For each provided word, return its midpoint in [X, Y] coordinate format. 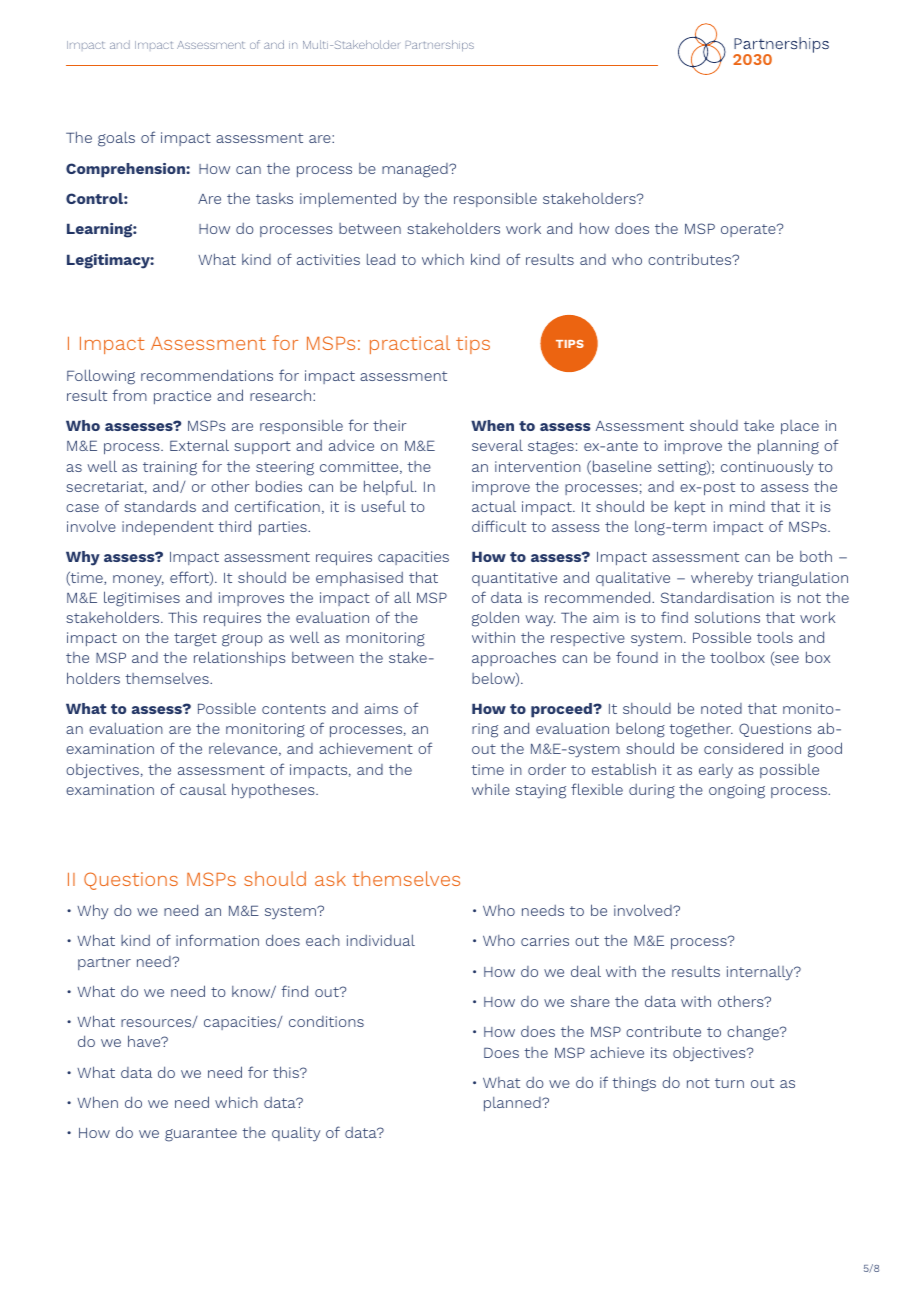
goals [116, 139]
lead [381, 259]
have [145, 1041]
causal [203, 789]
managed [416, 170]
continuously [767, 468]
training [170, 468]
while [491, 789]
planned [513, 1104]
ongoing [737, 791]
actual [494, 506]
